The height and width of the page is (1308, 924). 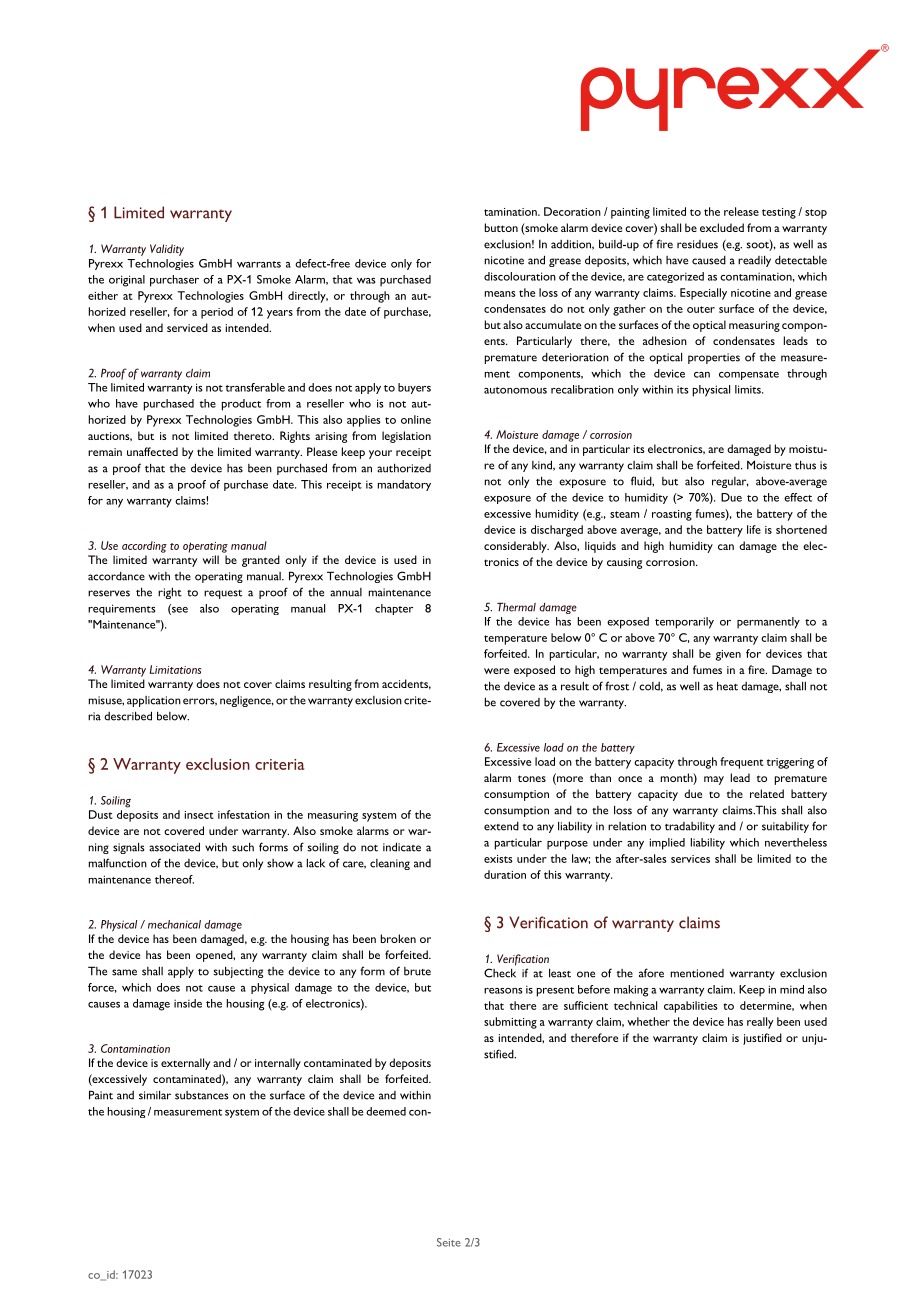 What do you see at coordinates (406, 437) in the page?
I see `legislation` at bounding box center [406, 437].
